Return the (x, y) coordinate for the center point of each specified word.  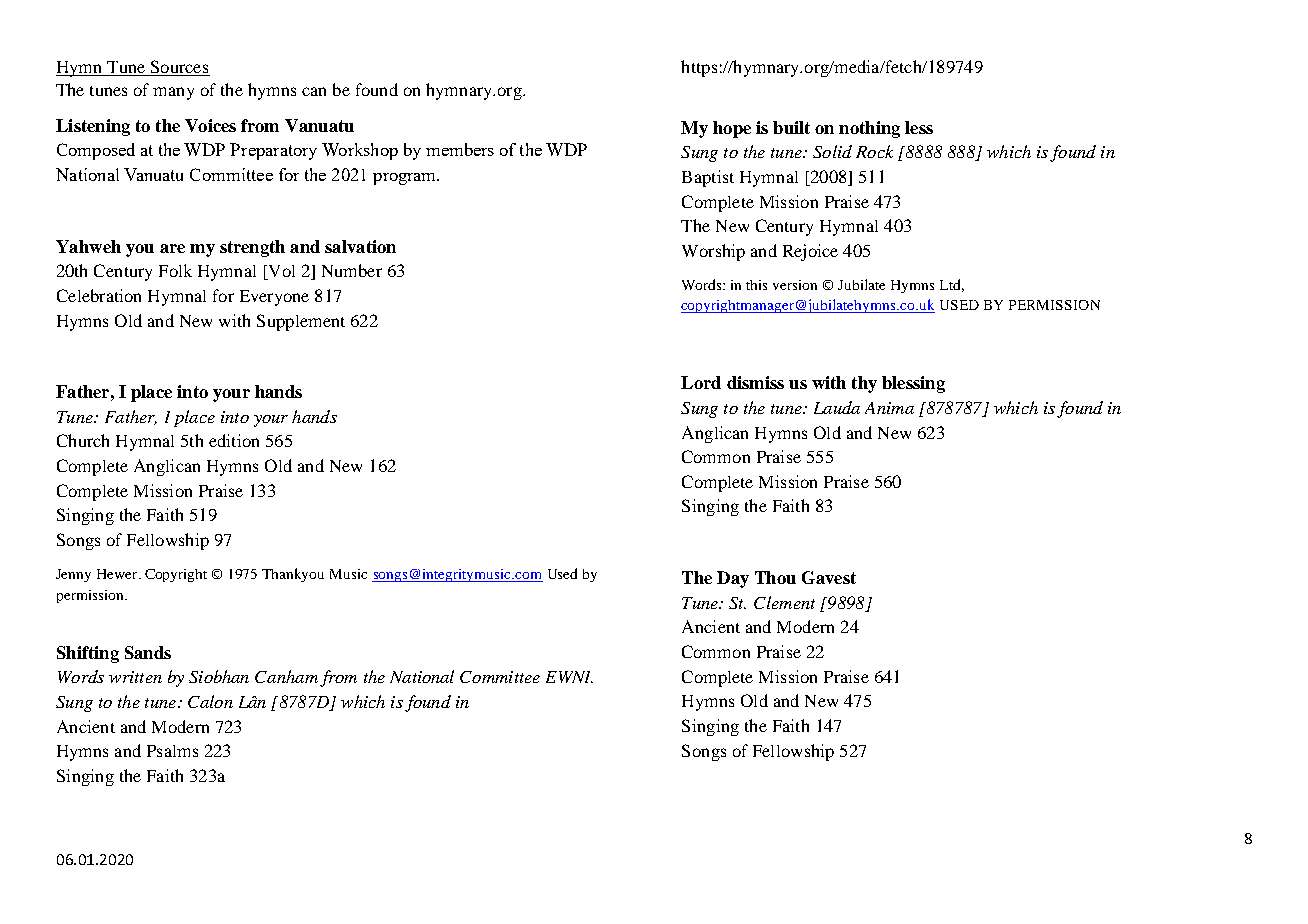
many (173, 93)
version (795, 285)
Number (352, 270)
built (791, 127)
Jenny (73, 575)
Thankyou (293, 575)
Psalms (172, 751)
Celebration (99, 295)
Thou (775, 577)
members (460, 149)
